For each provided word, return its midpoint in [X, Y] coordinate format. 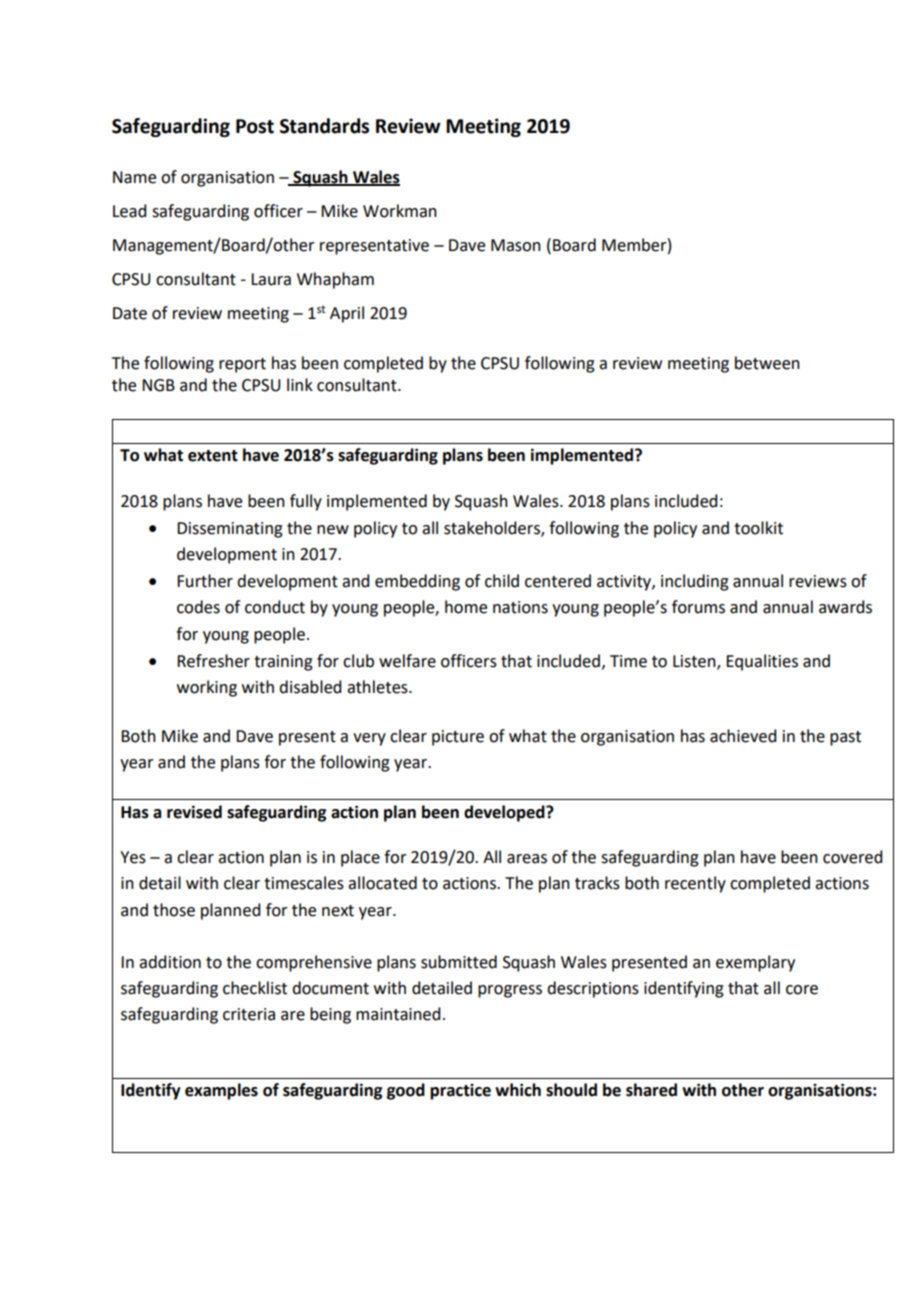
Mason [516, 245]
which [518, 1090]
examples [221, 1091]
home [466, 607]
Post [255, 126]
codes [198, 607]
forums [698, 607]
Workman [400, 211]
